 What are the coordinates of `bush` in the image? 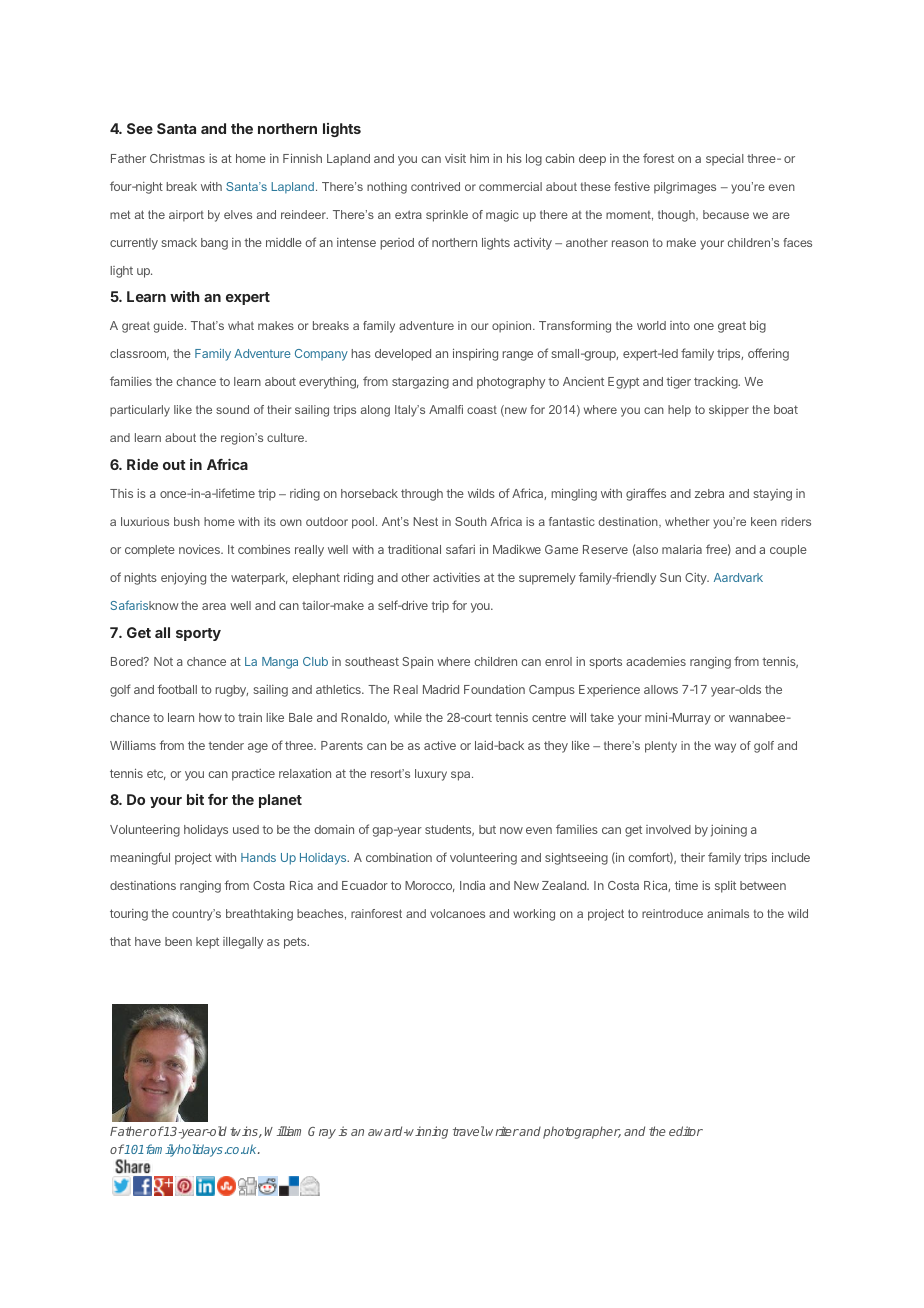 It's located at (187, 521).
